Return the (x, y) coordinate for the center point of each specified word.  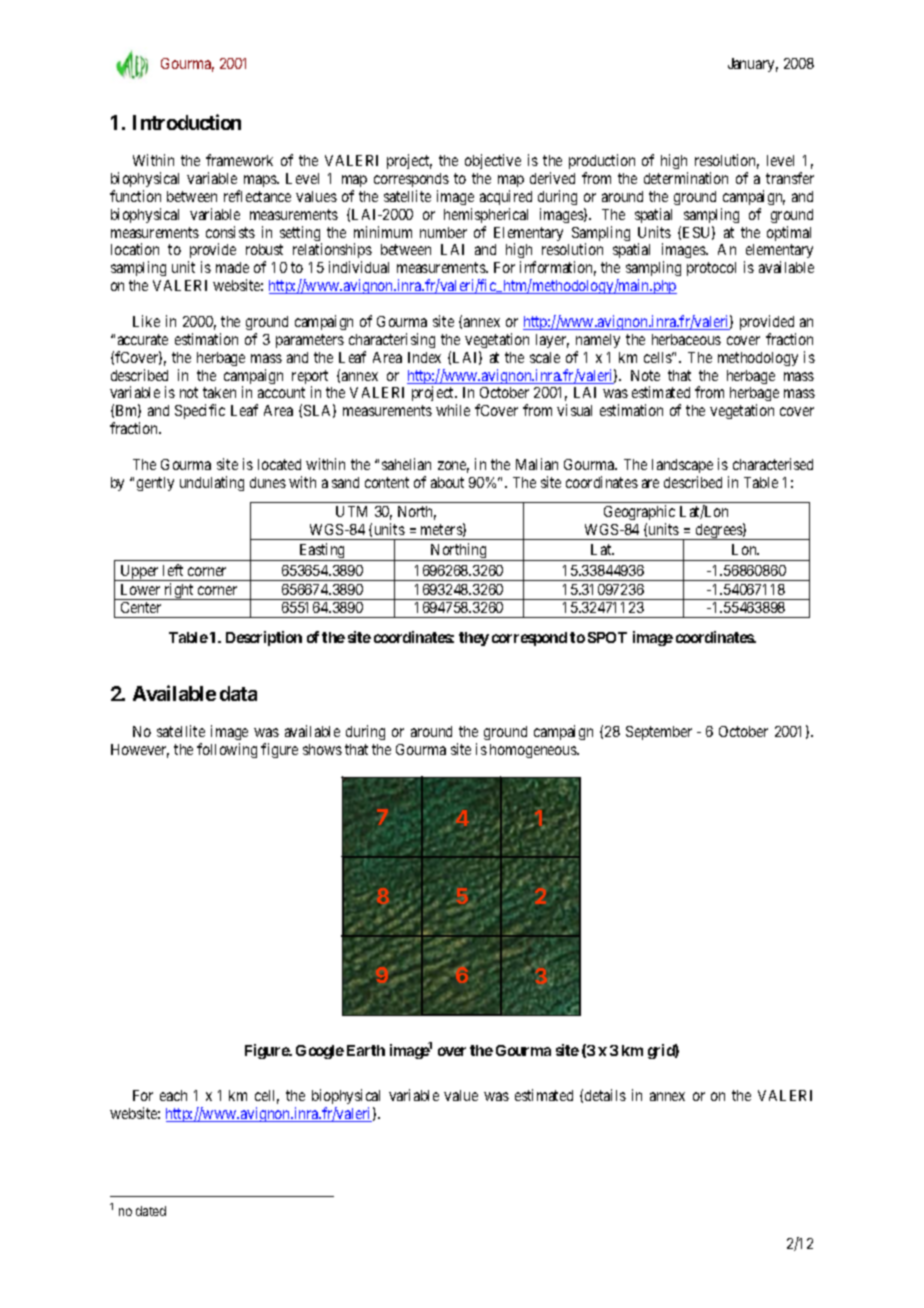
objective (493, 161)
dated (151, 1211)
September (659, 733)
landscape (682, 466)
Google (320, 1052)
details (605, 1095)
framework (239, 160)
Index (424, 357)
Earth (366, 1050)
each (173, 1095)
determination (686, 178)
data (238, 693)
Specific (200, 411)
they (474, 639)
